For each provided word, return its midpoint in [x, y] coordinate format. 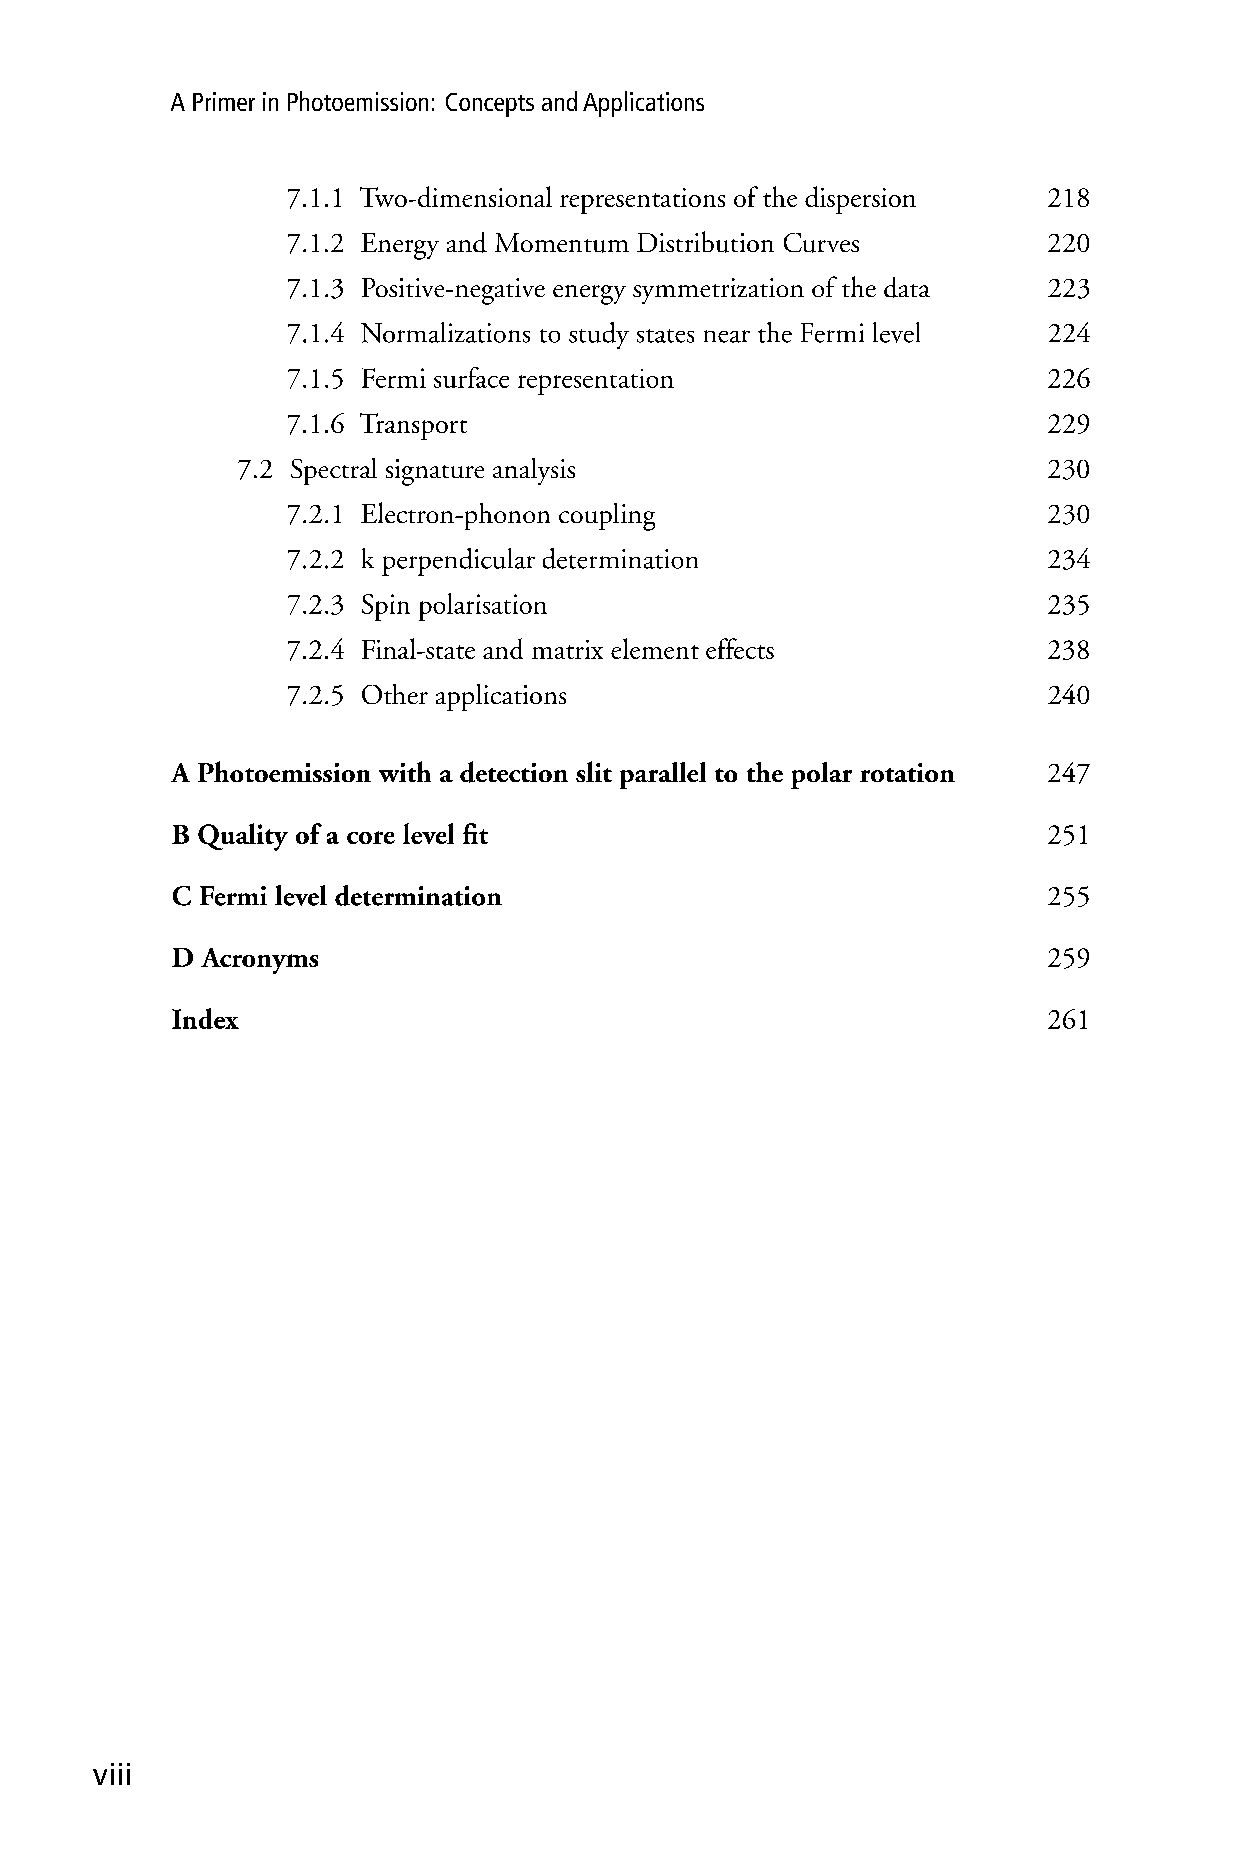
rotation [907, 772]
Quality [243, 837]
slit [594, 771]
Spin [386, 607]
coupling [607, 517]
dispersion [860, 200]
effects [740, 648]
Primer [224, 101]
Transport [413, 426]
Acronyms [259, 961]
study [599, 335]
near [727, 336]
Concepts [490, 105]
